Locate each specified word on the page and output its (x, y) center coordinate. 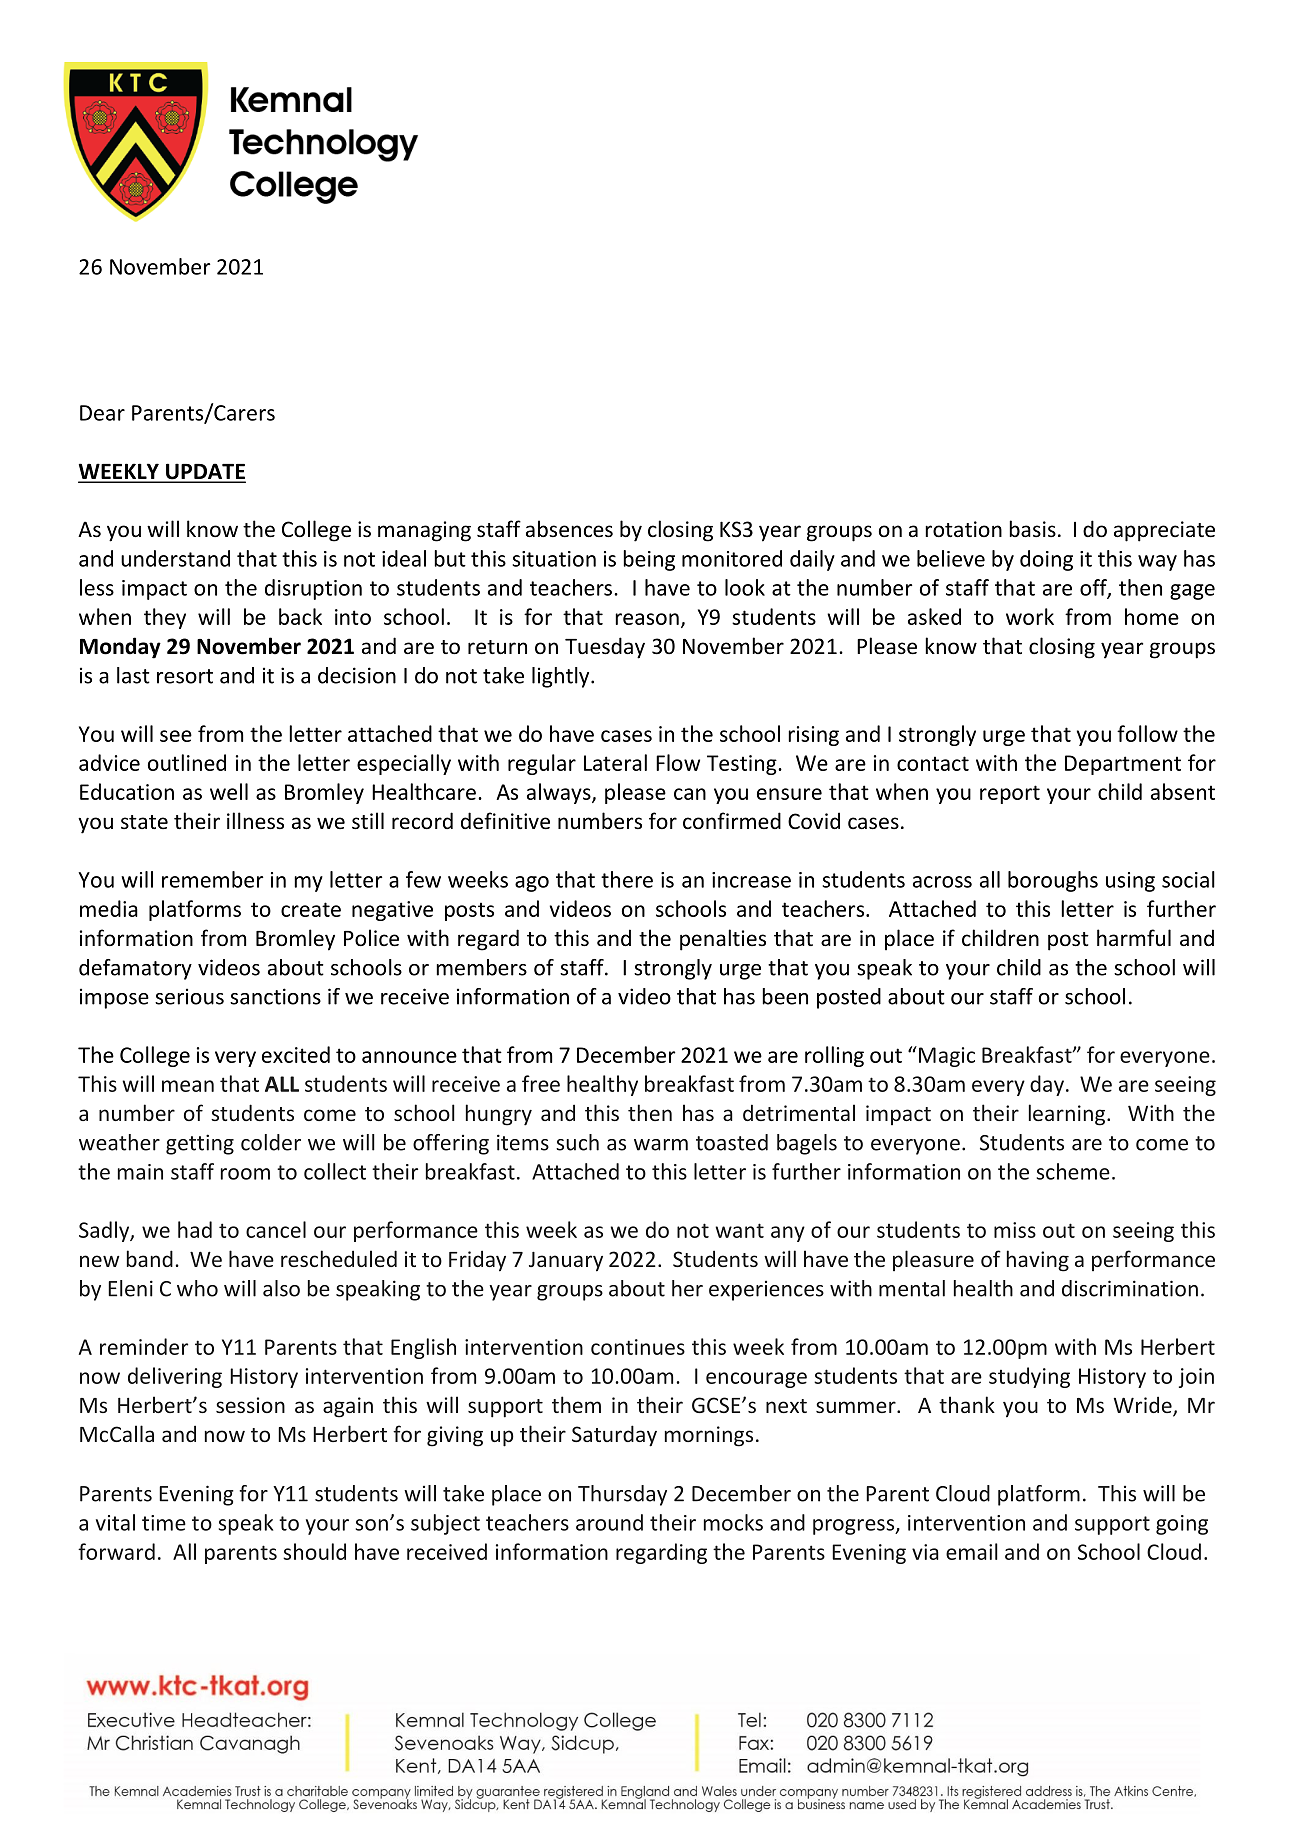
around (609, 1522)
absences (569, 529)
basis (1032, 528)
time (164, 1523)
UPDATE (205, 472)
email (972, 1551)
